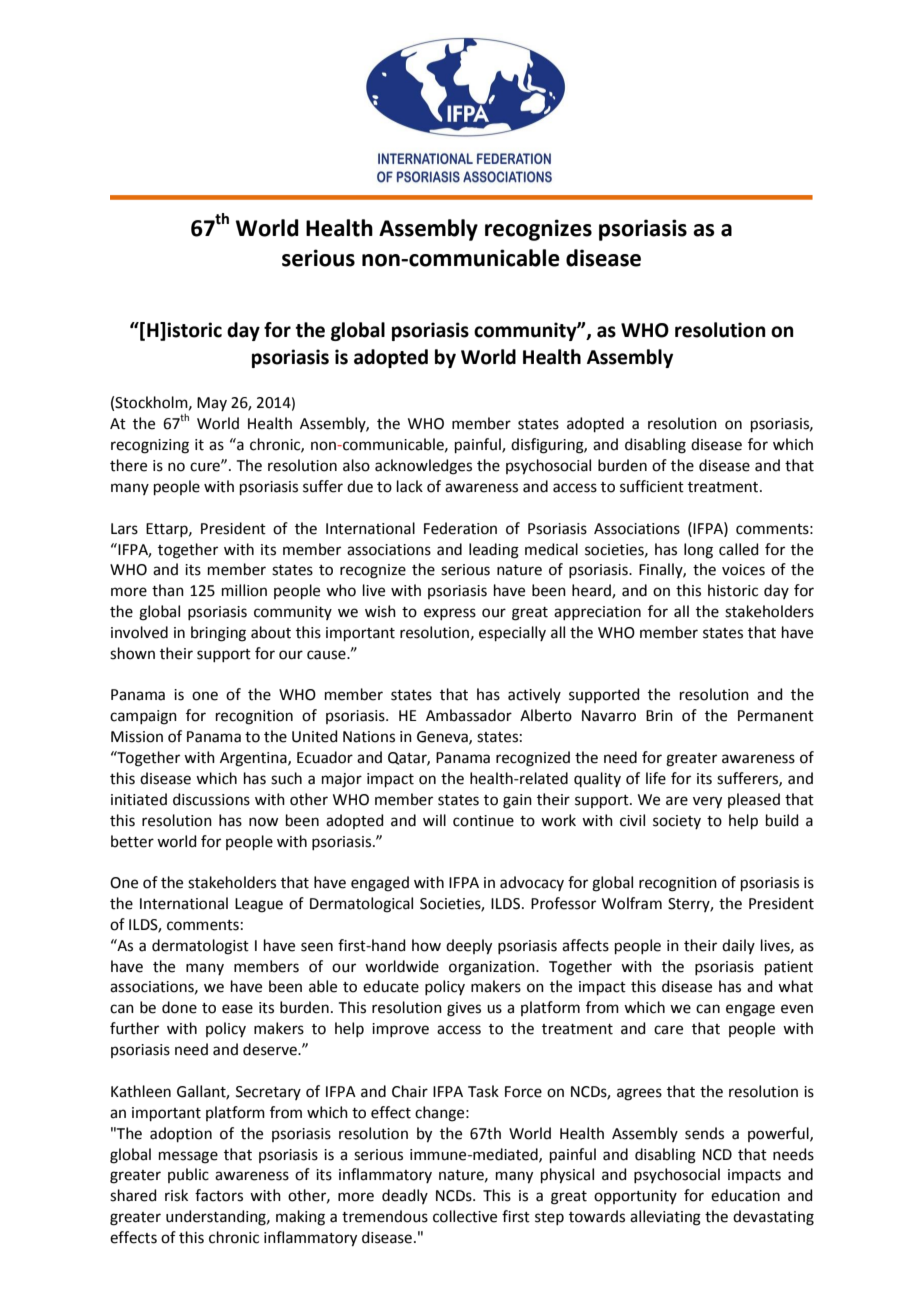  What do you see at coordinates (652, 486) in the image?
I see `sufficient` at bounding box center [652, 486].
